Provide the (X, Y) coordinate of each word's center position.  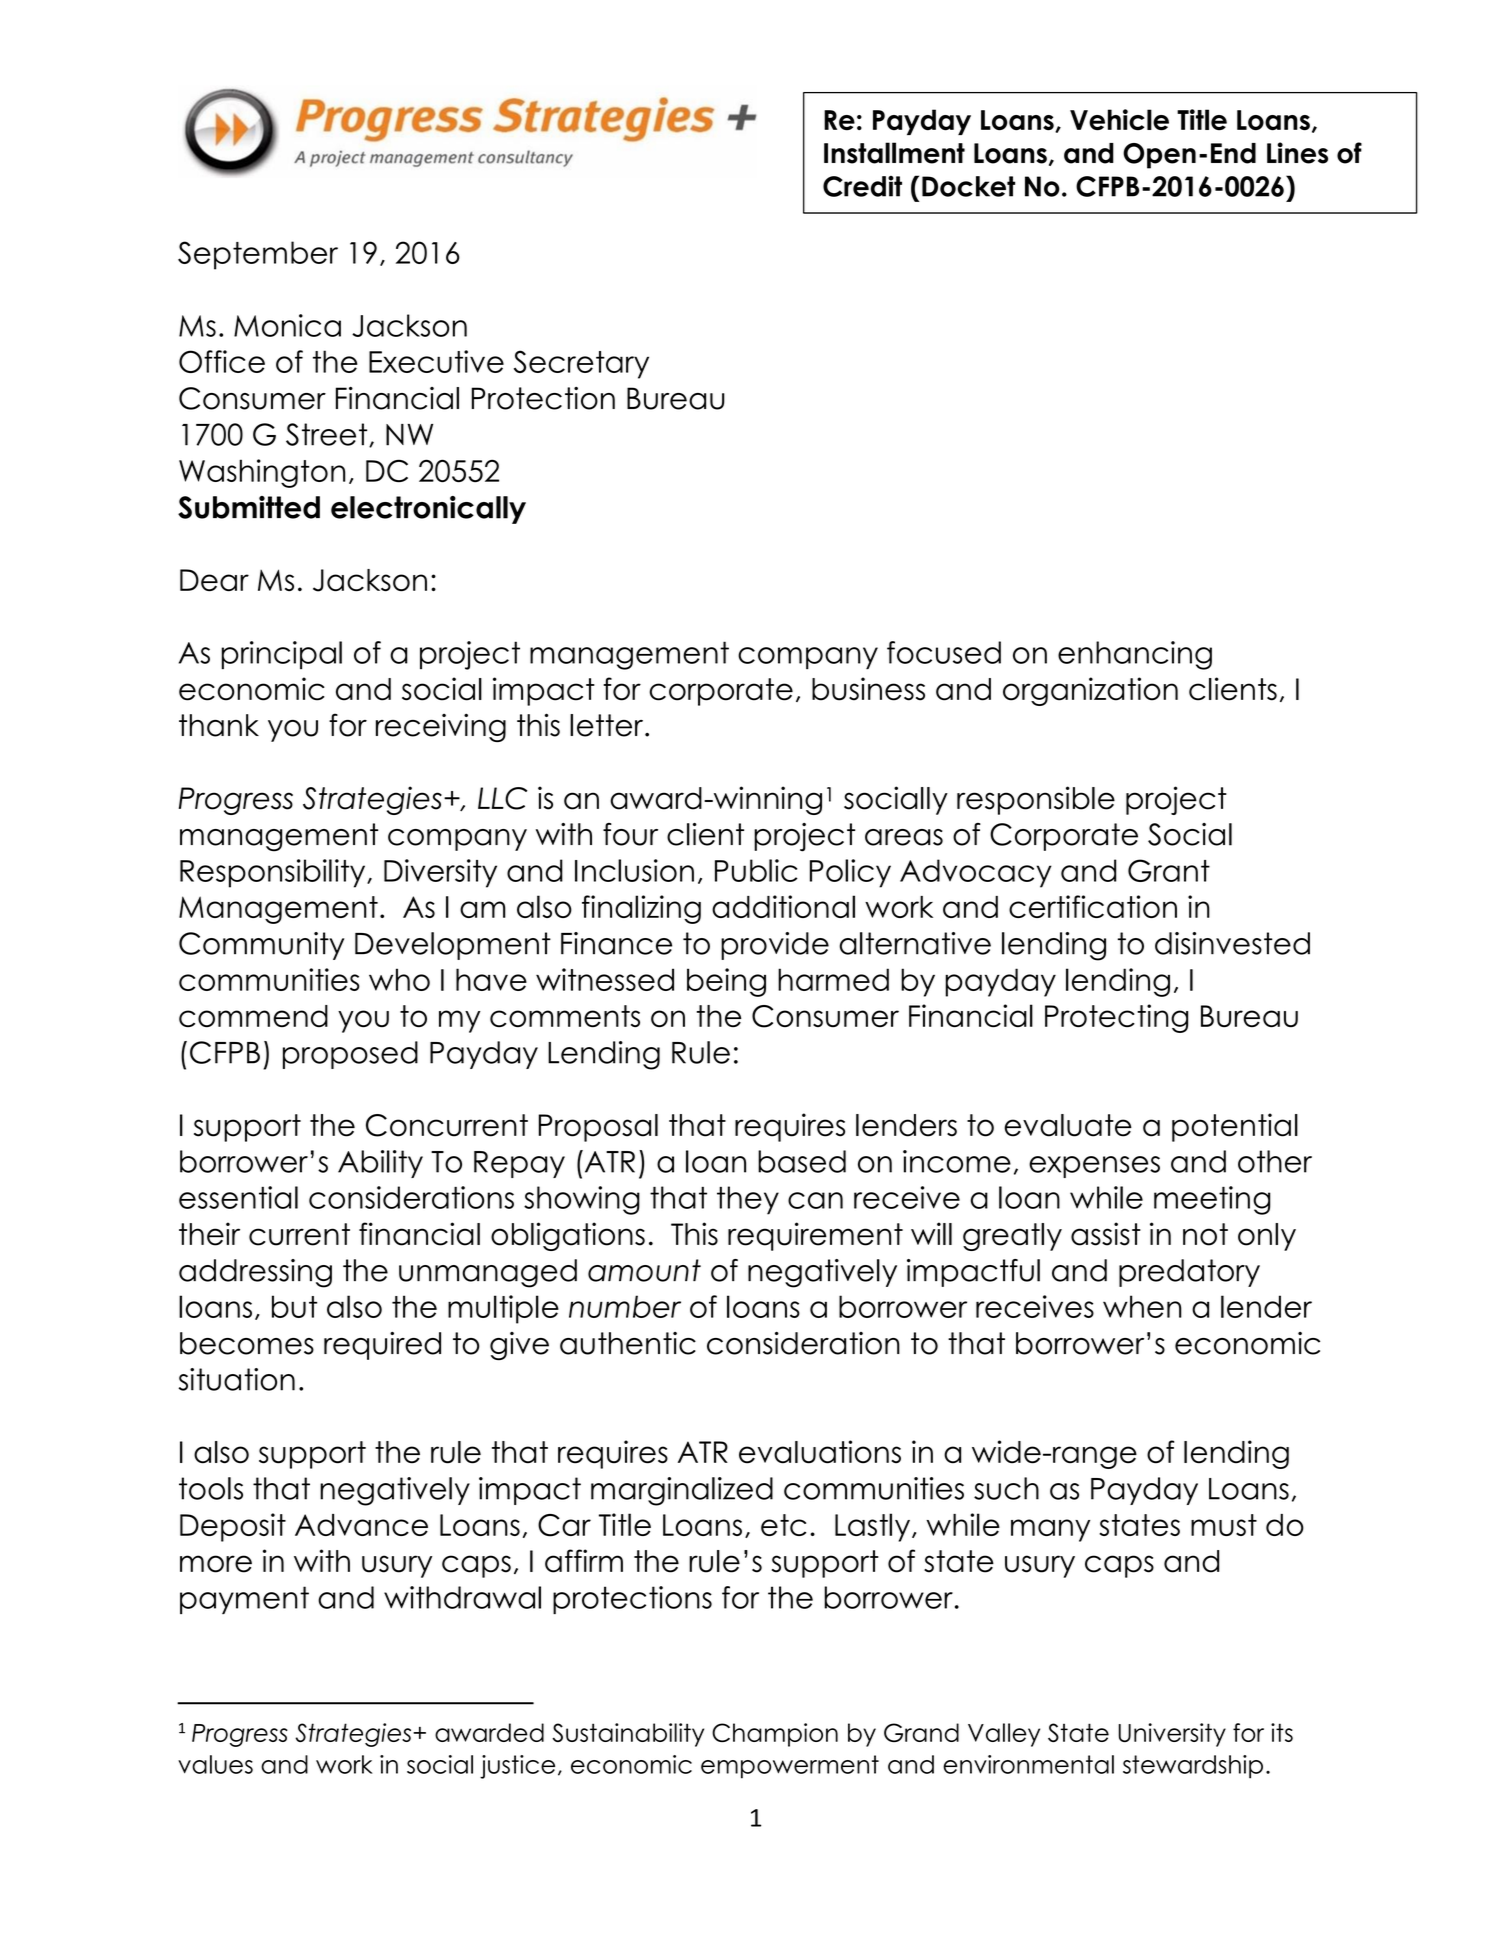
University (1172, 1735)
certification (1093, 906)
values (215, 1764)
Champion (775, 1735)
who (399, 979)
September (258, 255)
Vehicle (1119, 120)
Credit (862, 186)
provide (775, 946)
